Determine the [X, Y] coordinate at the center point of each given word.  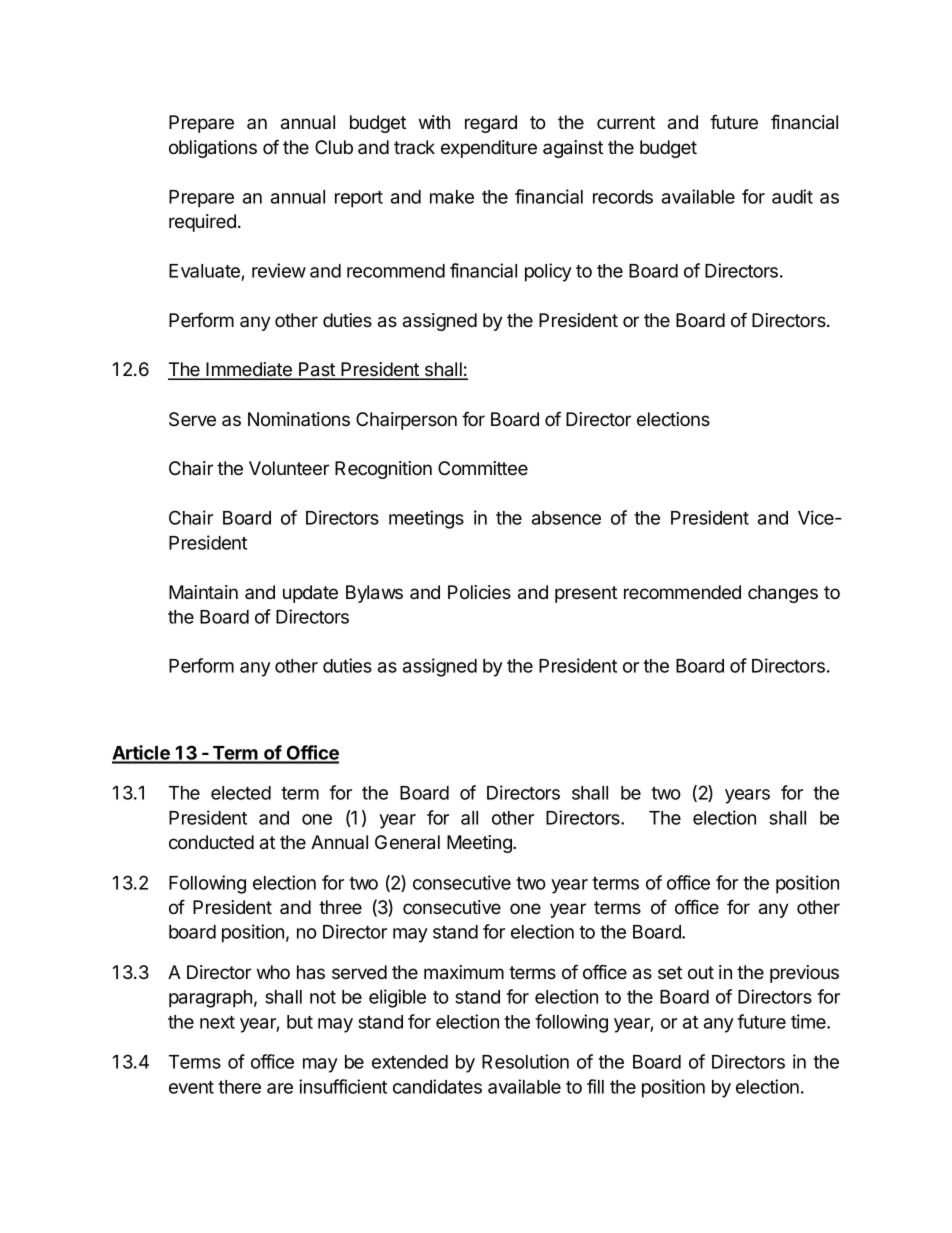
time [809, 1021]
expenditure [489, 149]
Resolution [525, 1061]
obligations [213, 149]
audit [792, 196]
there [239, 1087]
